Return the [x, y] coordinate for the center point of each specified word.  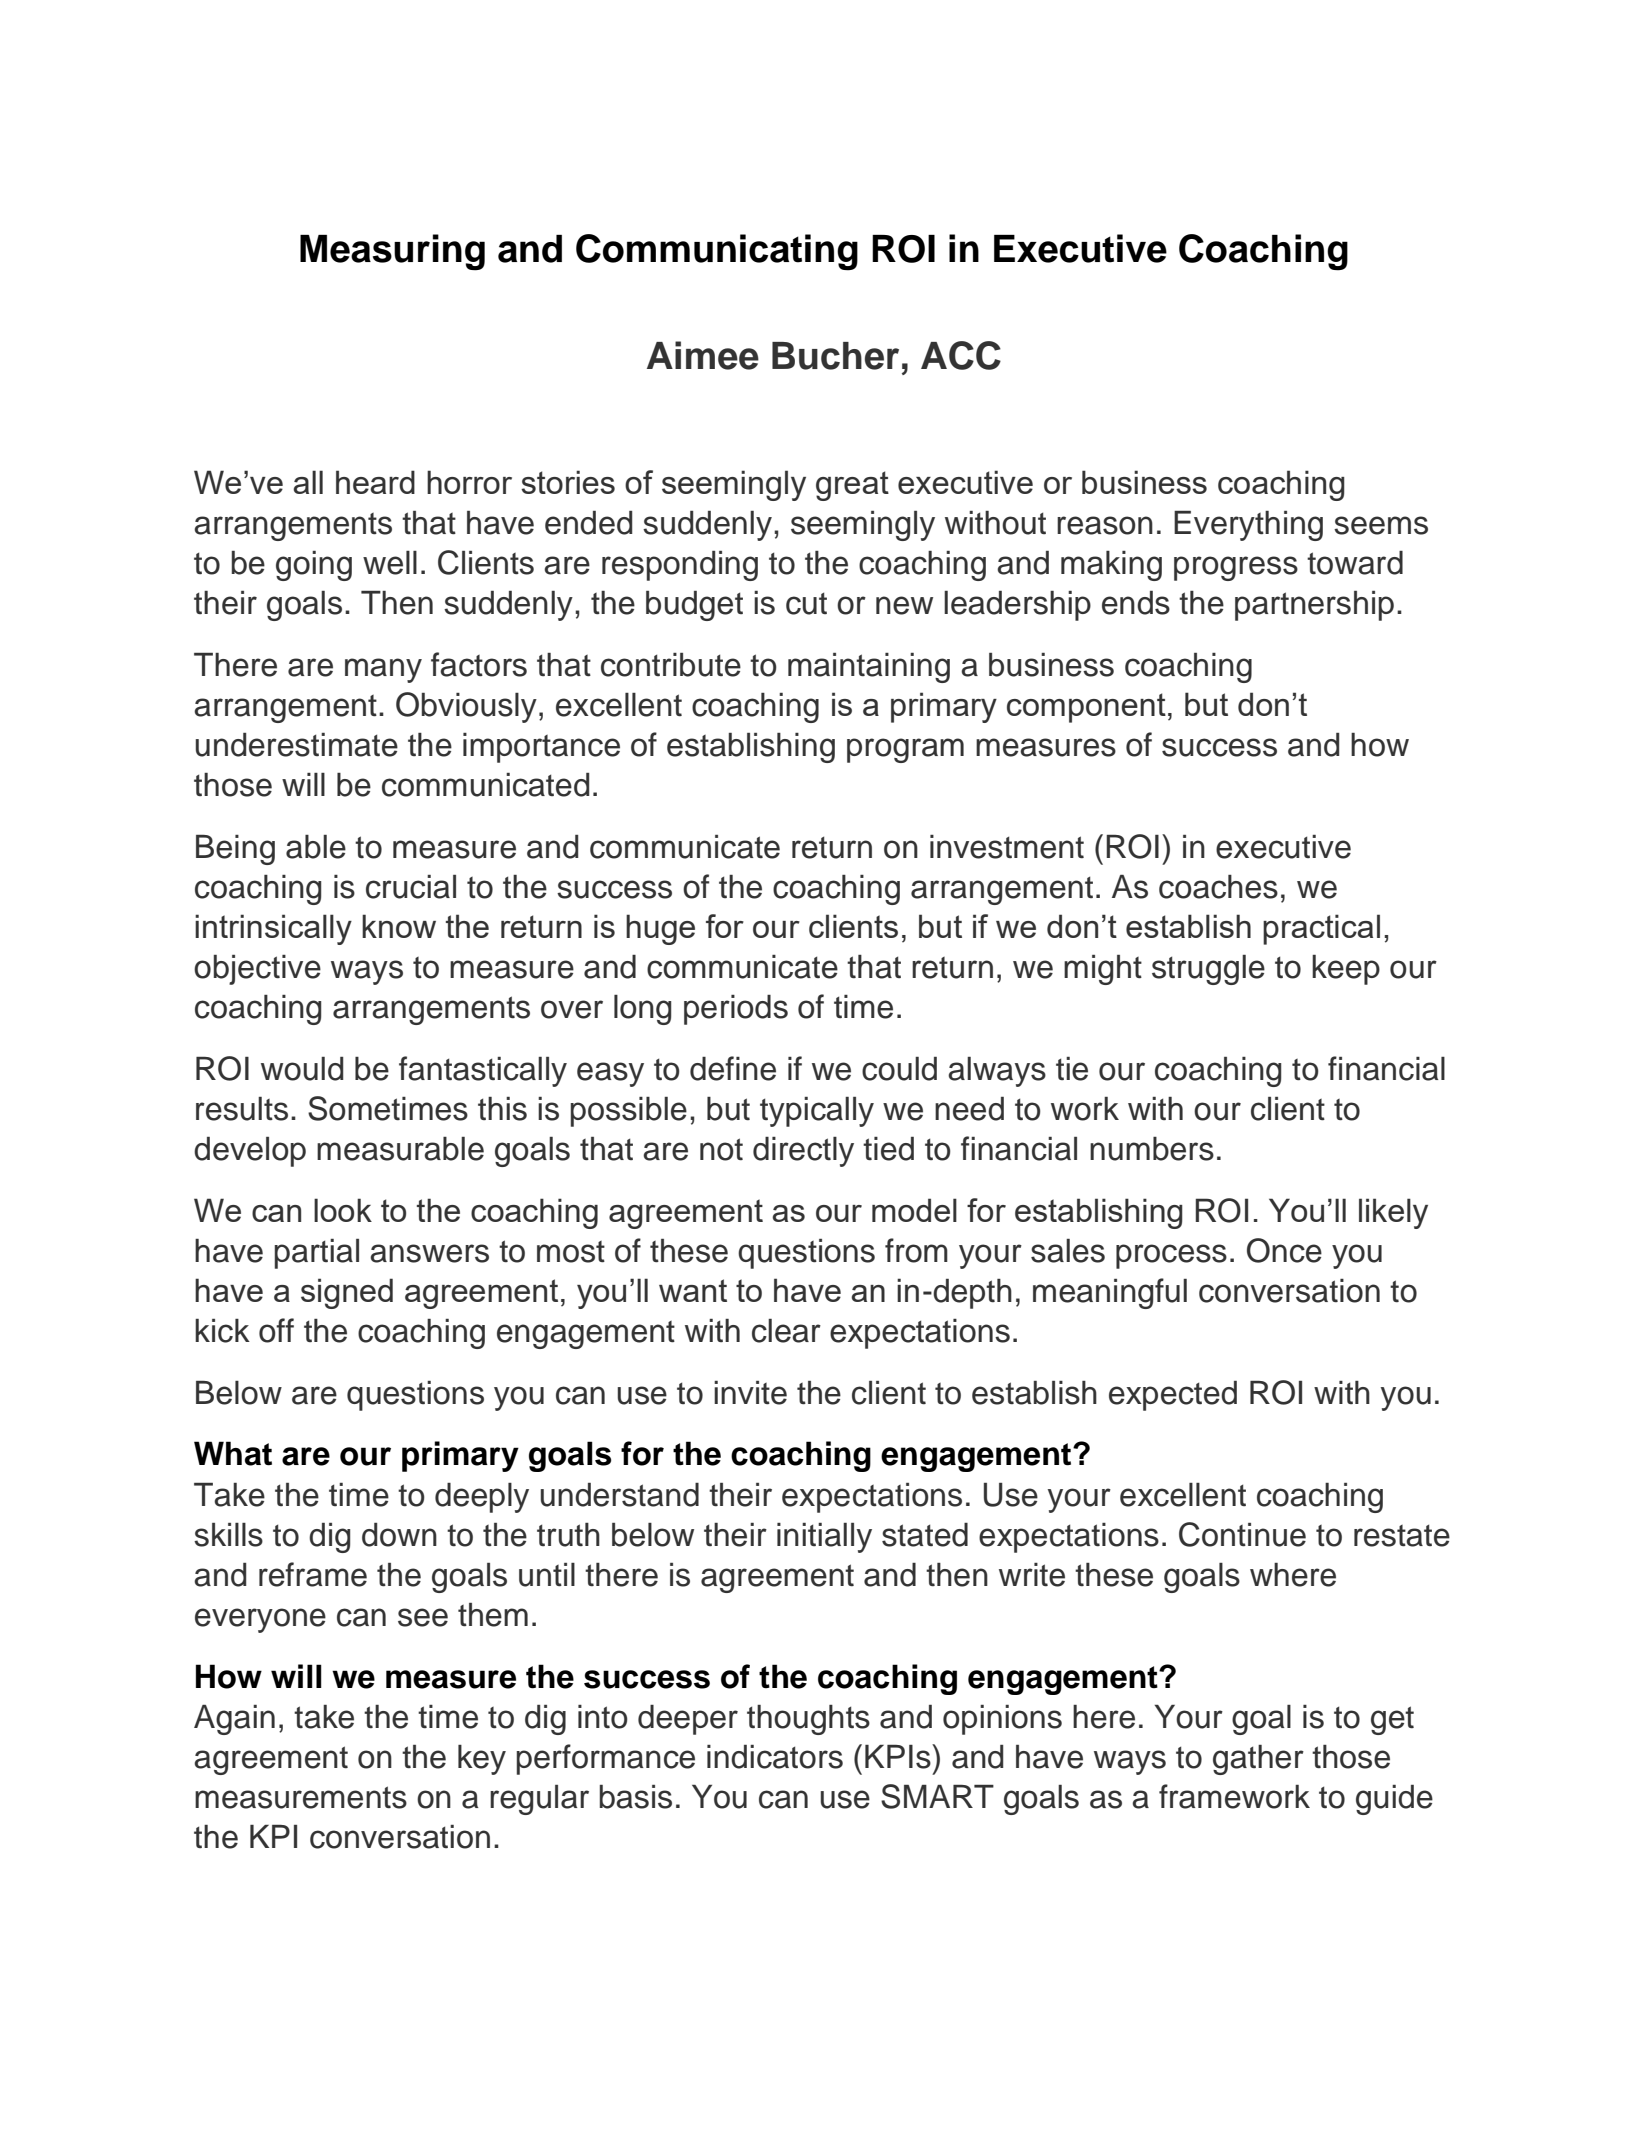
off [276, 1330]
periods [736, 1010]
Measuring [392, 252]
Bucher [835, 356]
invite [750, 1393]
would [302, 1069]
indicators [775, 1757]
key [482, 1760]
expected [1173, 1396]
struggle [1208, 970]
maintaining [869, 668]
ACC [961, 355]
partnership [1314, 606]
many [383, 670]
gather [1258, 1760]
